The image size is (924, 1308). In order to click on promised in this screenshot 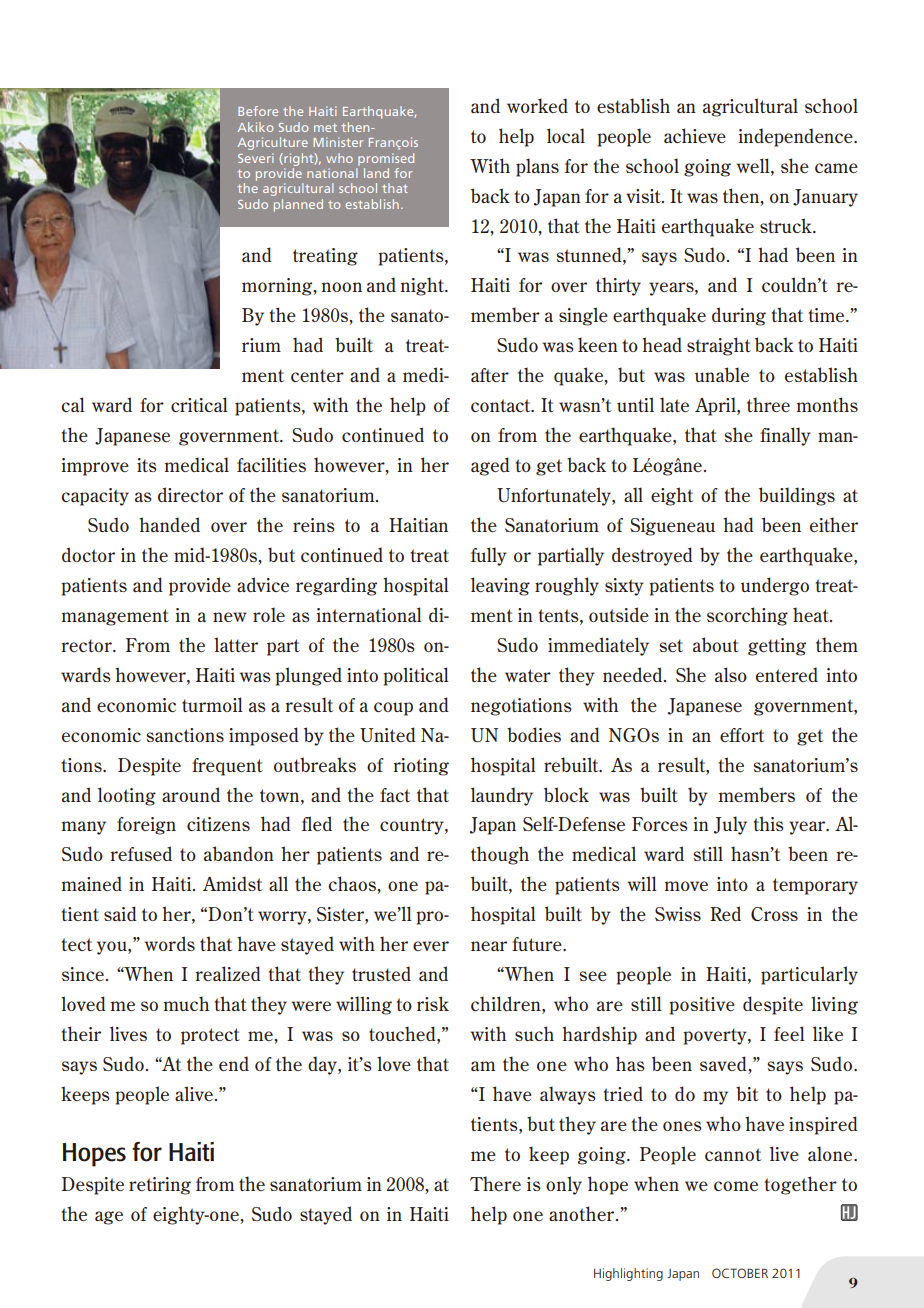, I will do `click(386, 159)`.
